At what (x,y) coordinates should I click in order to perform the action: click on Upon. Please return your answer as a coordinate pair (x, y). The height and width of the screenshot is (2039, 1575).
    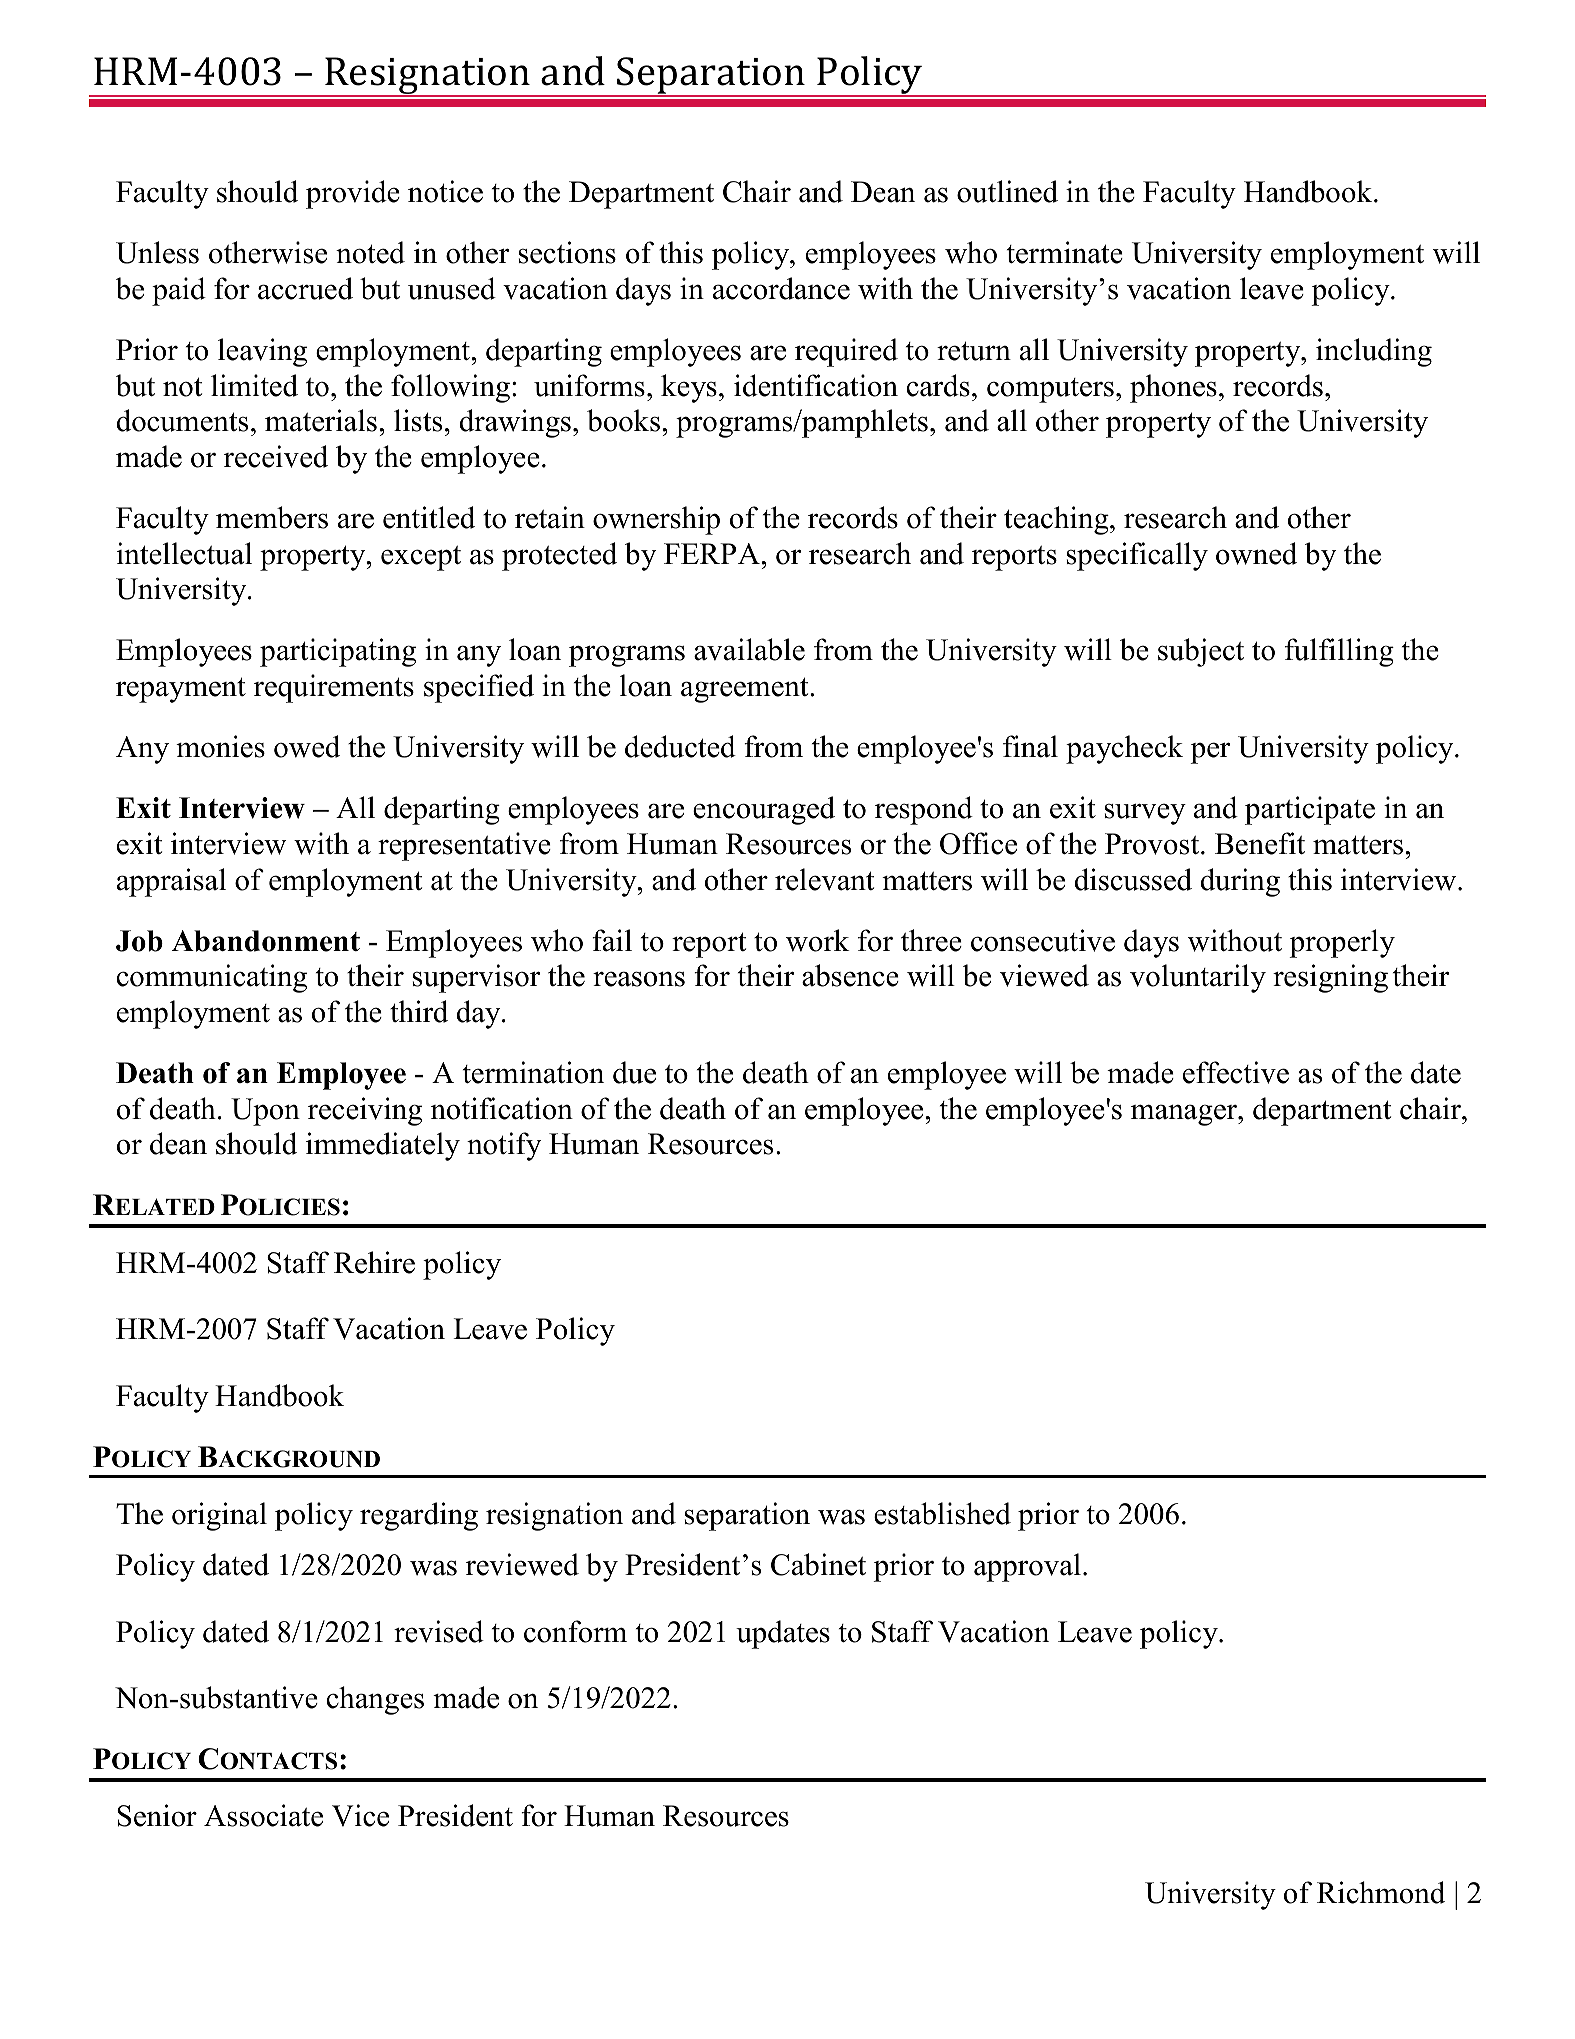
    Looking at the image, I should click on (265, 1112).
